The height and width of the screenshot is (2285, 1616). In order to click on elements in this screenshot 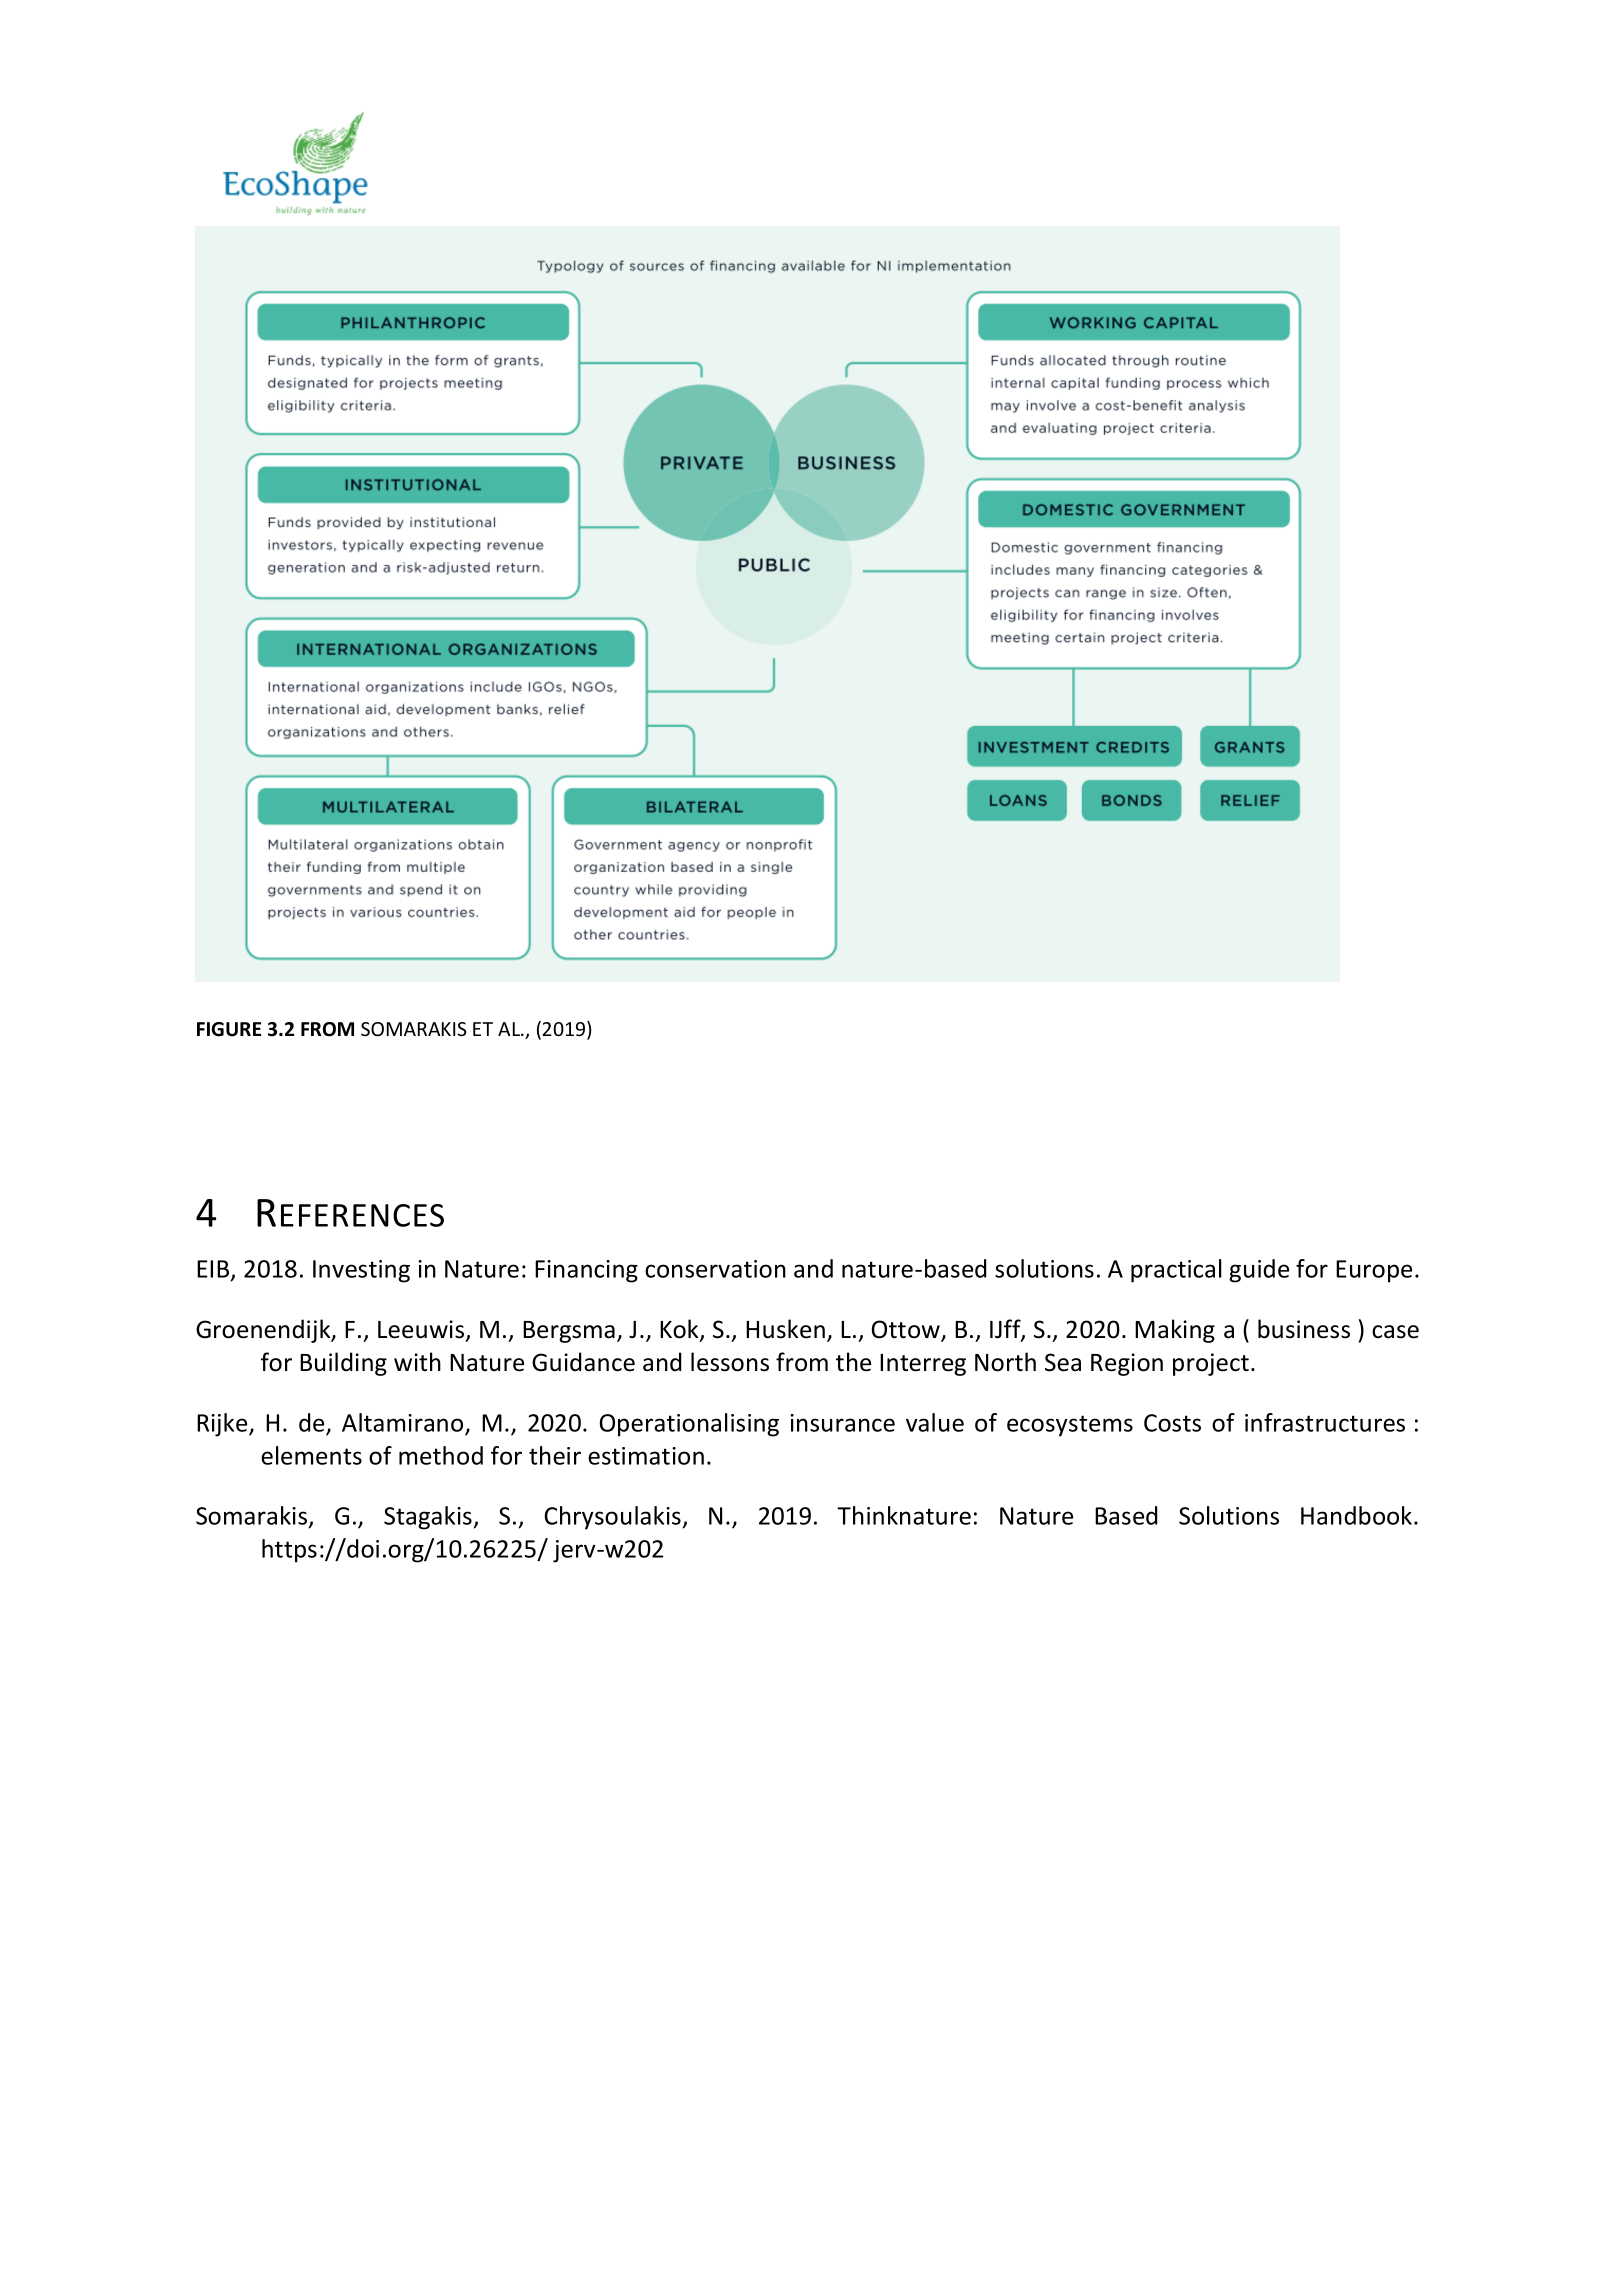, I will do `click(311, 1455)`.
